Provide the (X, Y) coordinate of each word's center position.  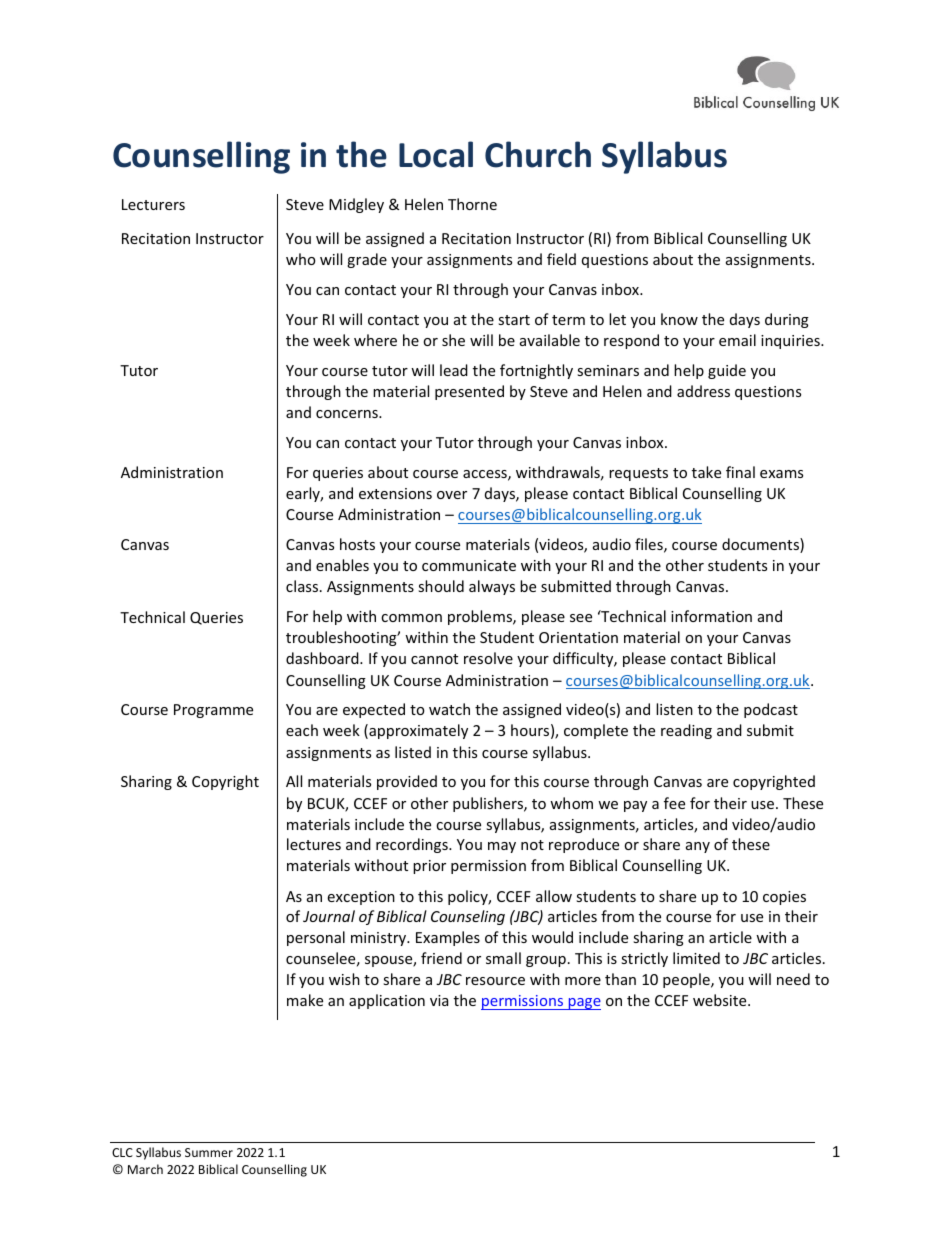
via (439, 1000)
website (721, 1000)
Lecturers (153, 204)
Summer (209, 1152)
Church (538, 154)
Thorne (472, 204)
